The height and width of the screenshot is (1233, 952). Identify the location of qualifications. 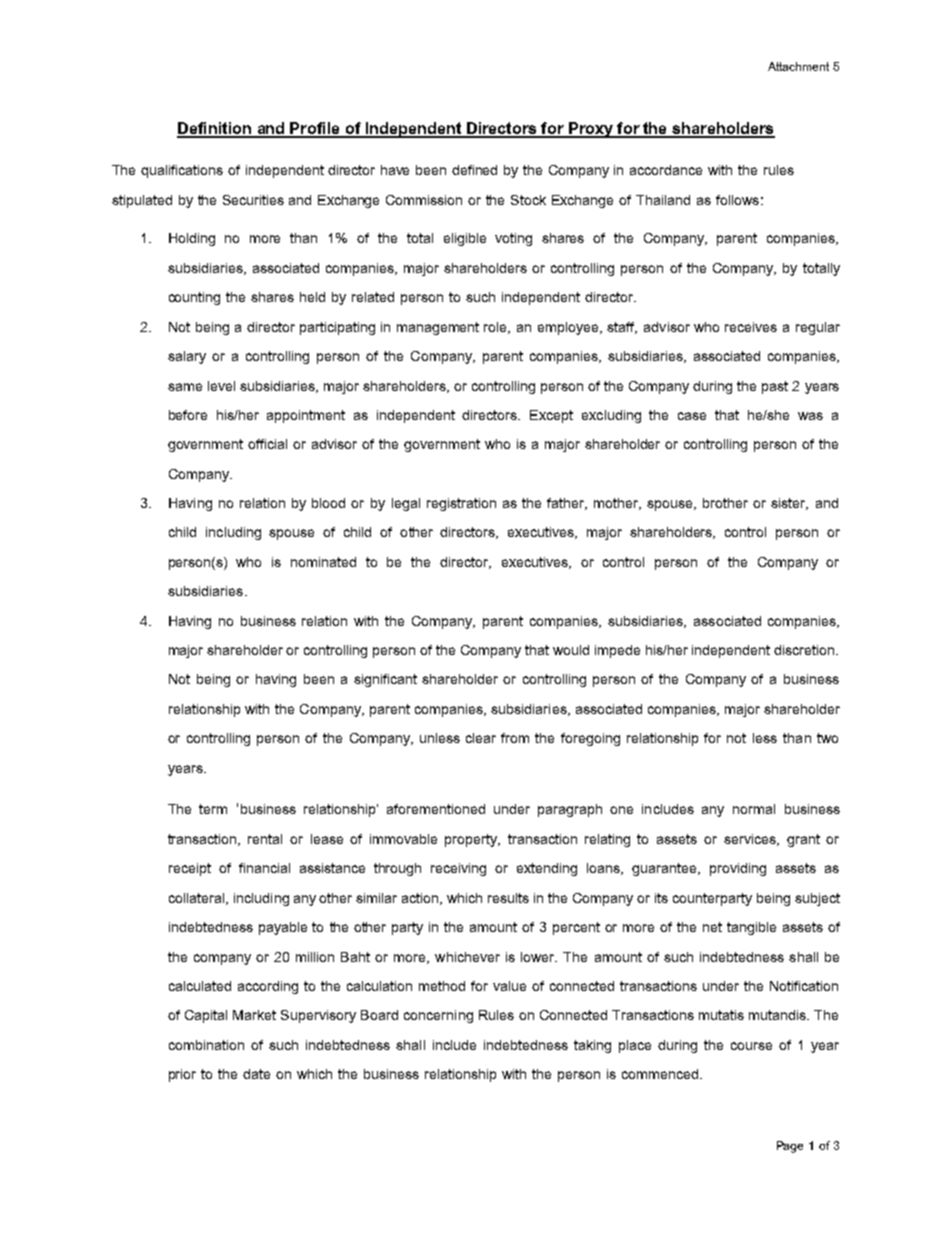
(182, 171).
